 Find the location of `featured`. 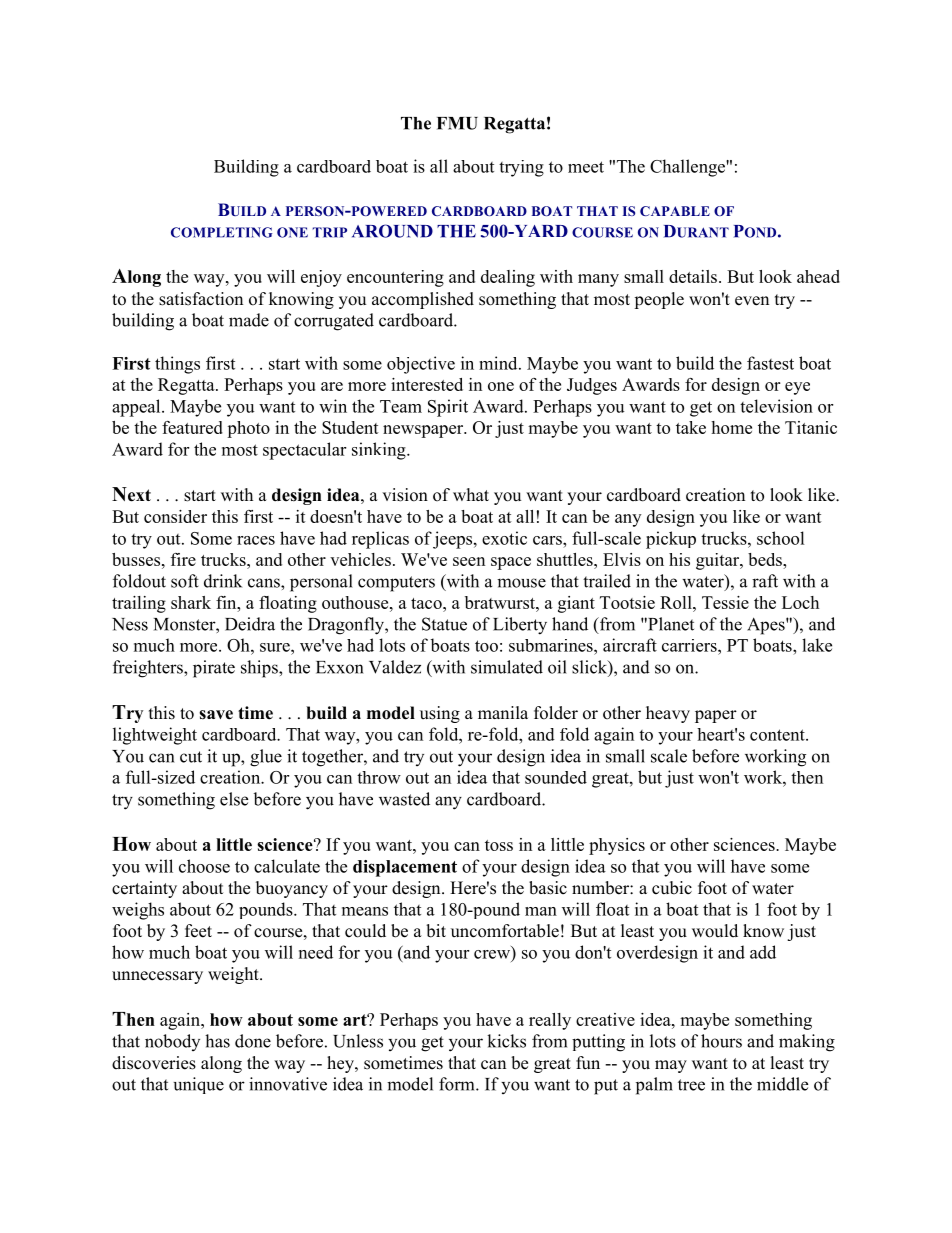

featured is located at coordinates (192, 427).
